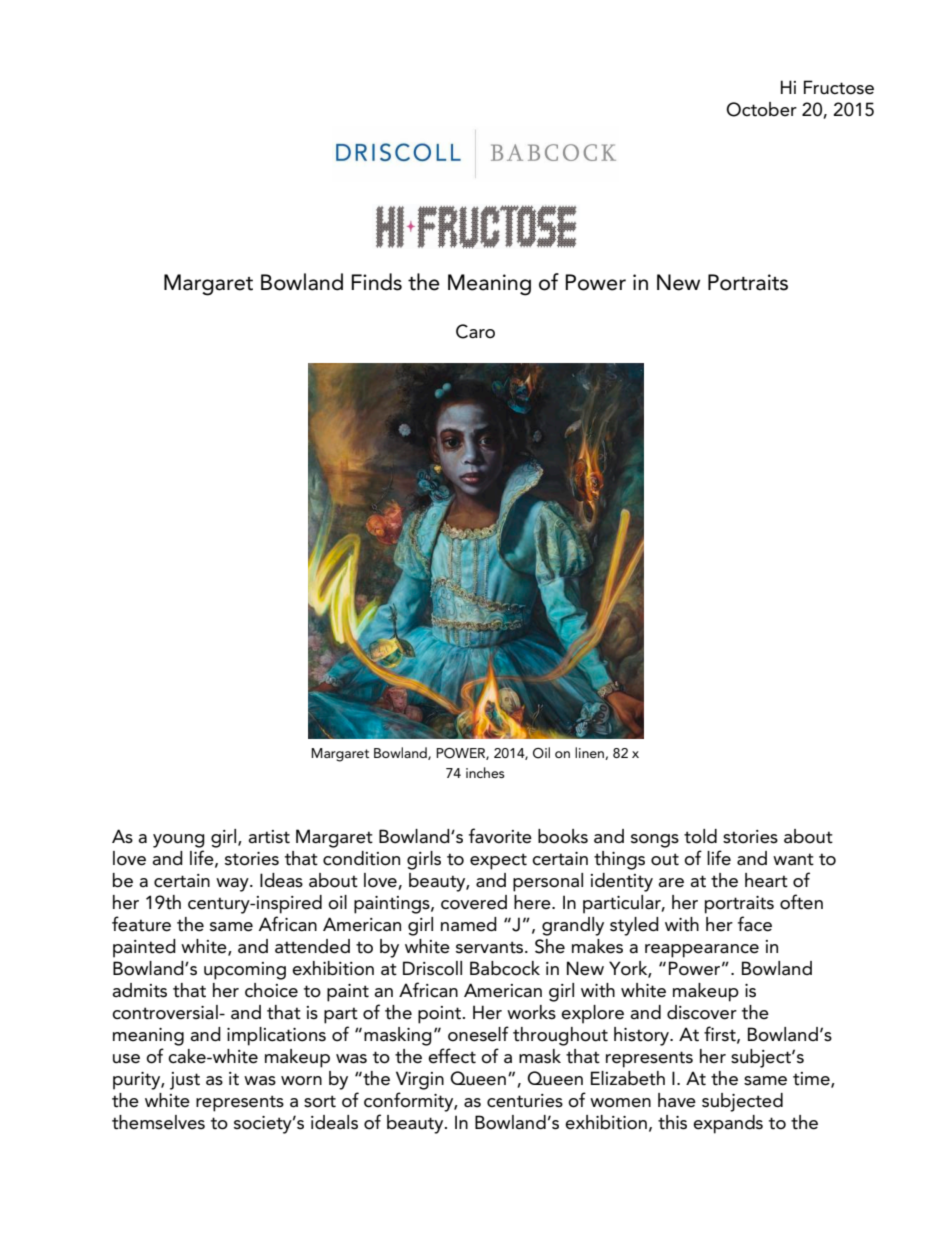  Describe the element at coordinates (500, 836) in the screenshot. I see `favorite` at that location.
